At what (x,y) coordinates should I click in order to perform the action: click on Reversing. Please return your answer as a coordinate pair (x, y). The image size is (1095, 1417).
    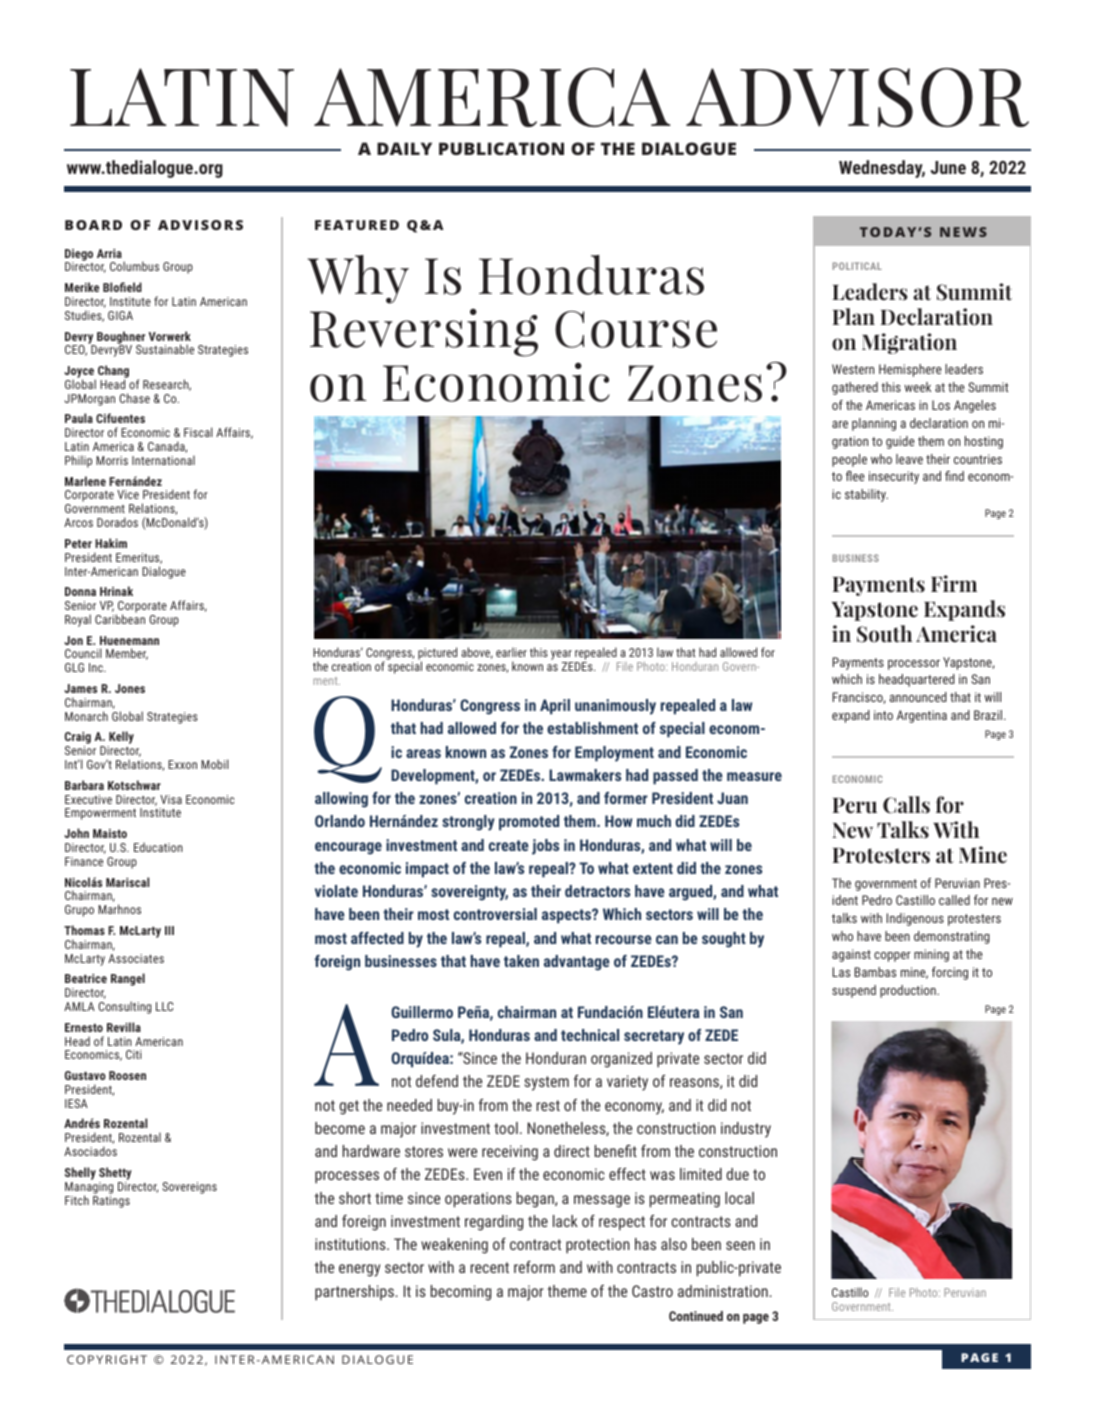
    Looking at the image, I should click on (424, 332).
